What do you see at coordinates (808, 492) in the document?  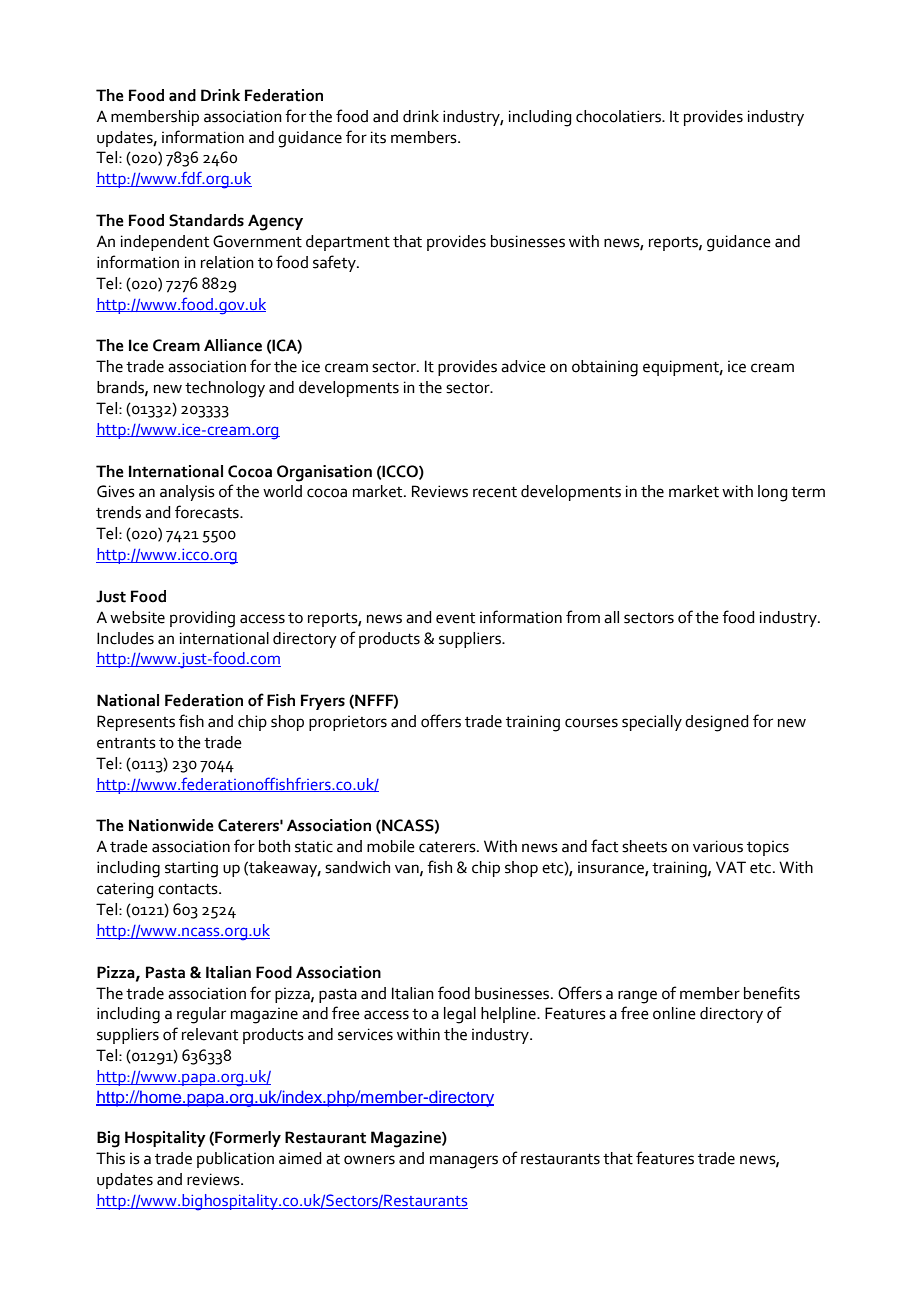 I see `term` at bounding box center [808, 492].
